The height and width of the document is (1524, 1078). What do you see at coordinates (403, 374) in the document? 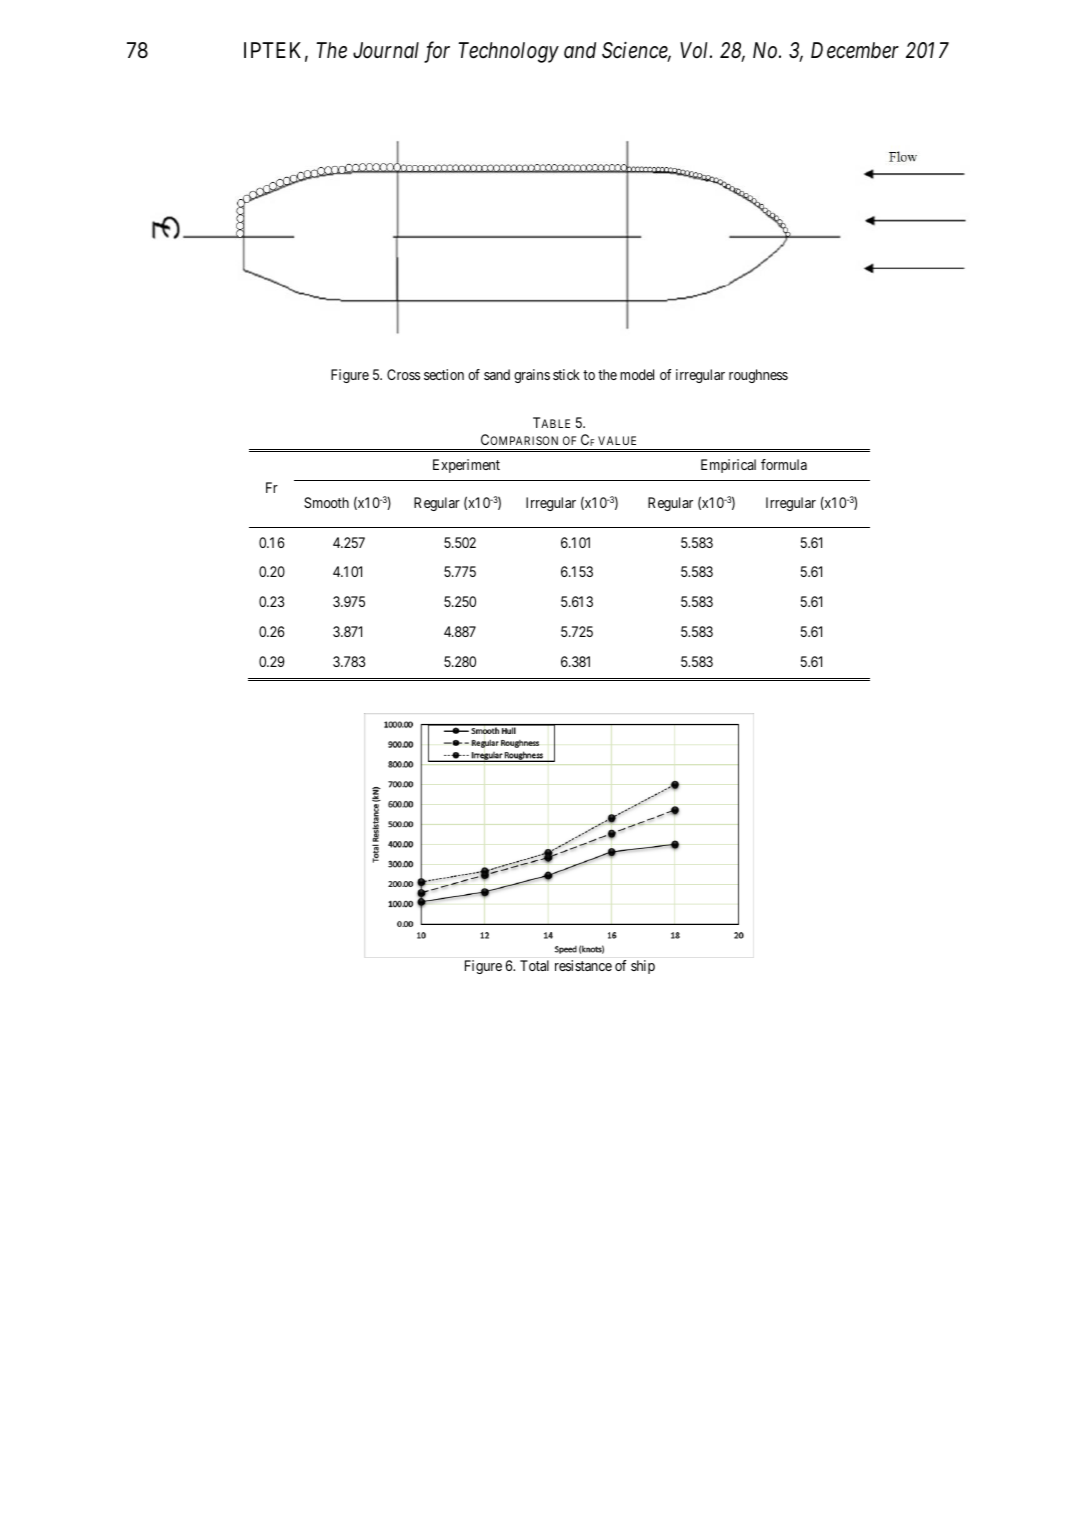
I see `Cross` at bounding box center [403, 374].
